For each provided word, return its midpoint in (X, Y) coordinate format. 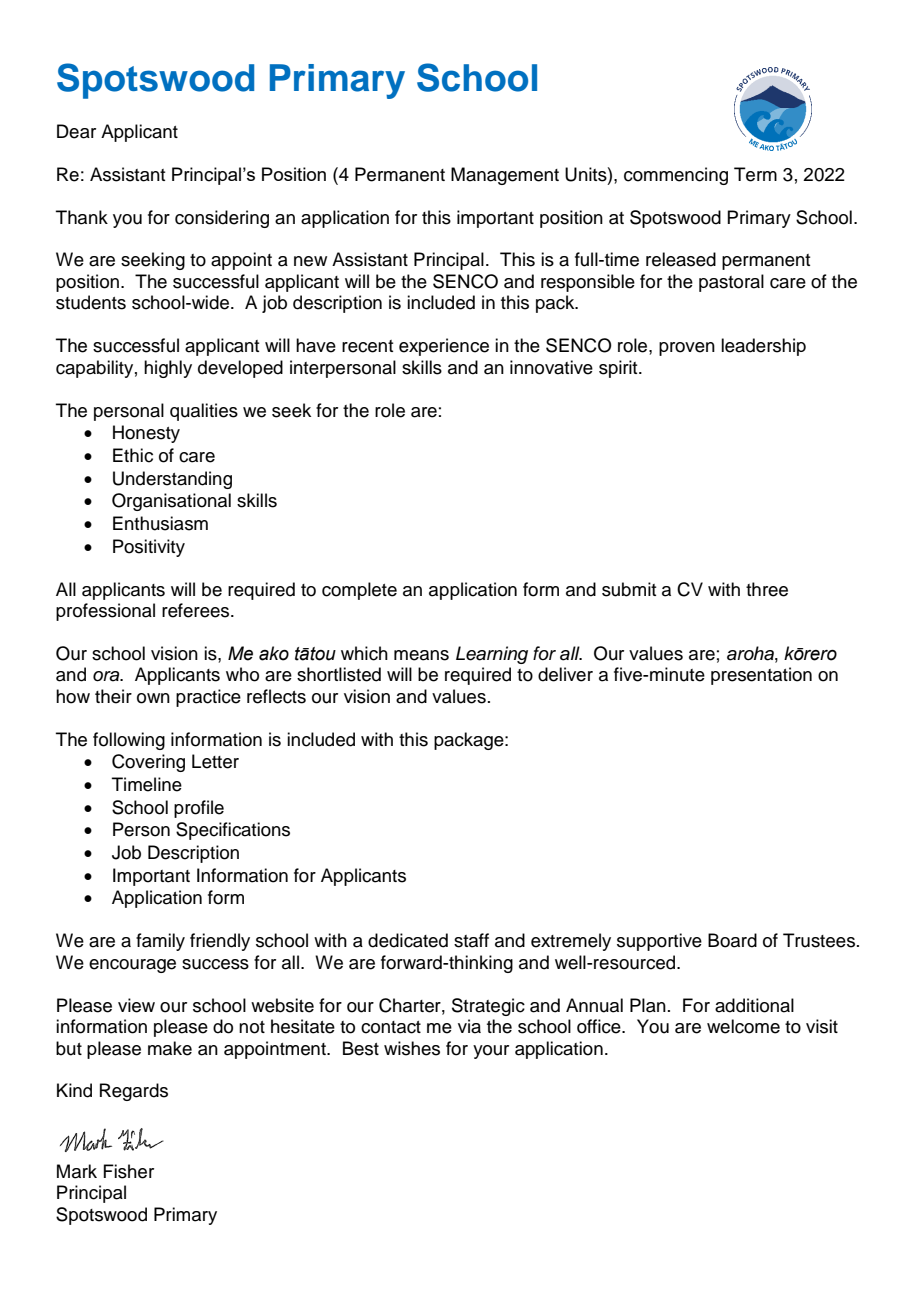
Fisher (128, 1171)
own (153, 698)
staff (471, 940)
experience (444, 347)
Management (505, 176)
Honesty (146, 434)
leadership (763, 347)
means (421, 655)
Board (732, 940)
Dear (76, 131)
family (160, 942)
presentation (761, 676)
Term (755, 174)
